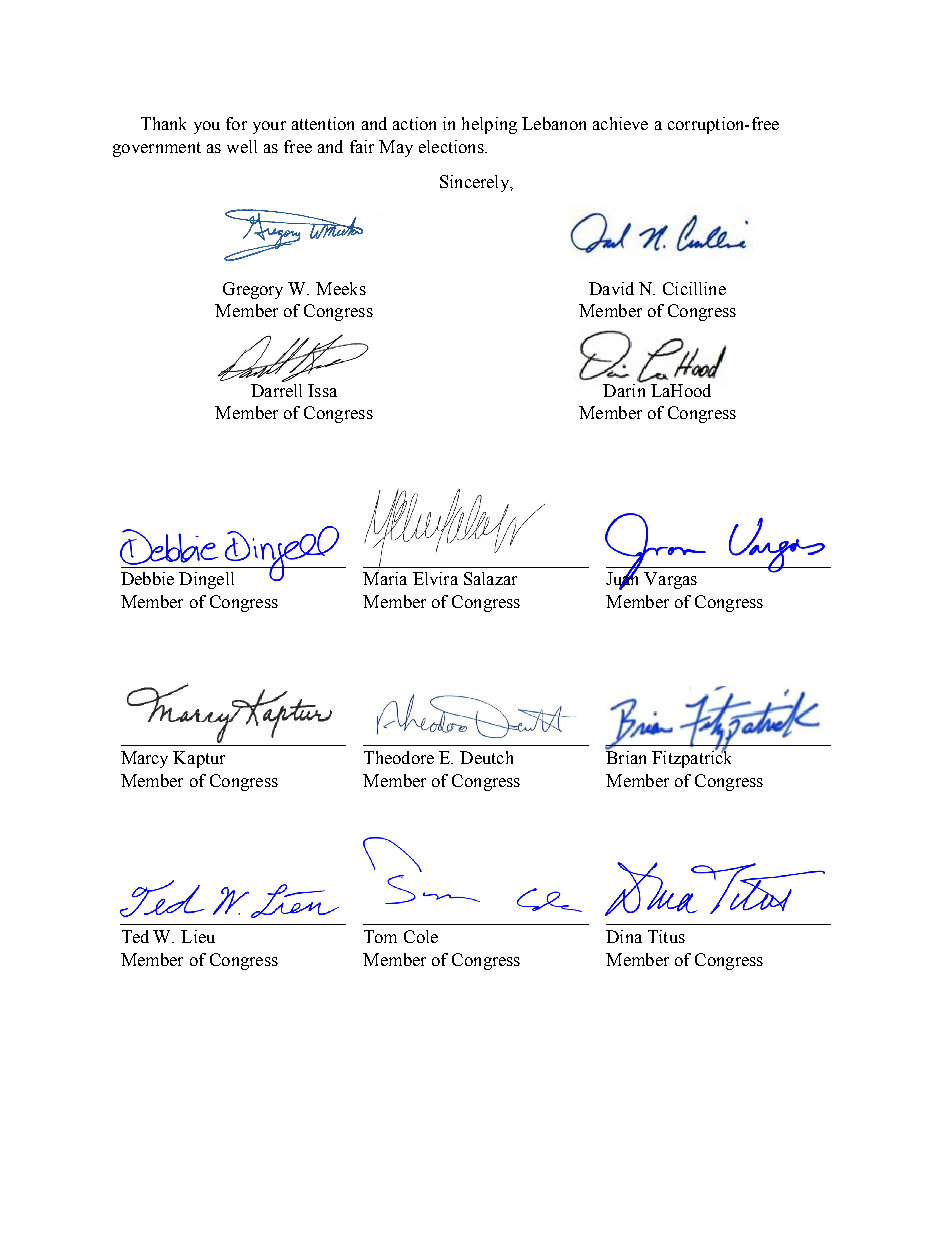 The width and height of the page is (952, 1233). What do you see at coordinates (622, 579) in the page?
I see `Juan` at bounding box center [622, 579].
